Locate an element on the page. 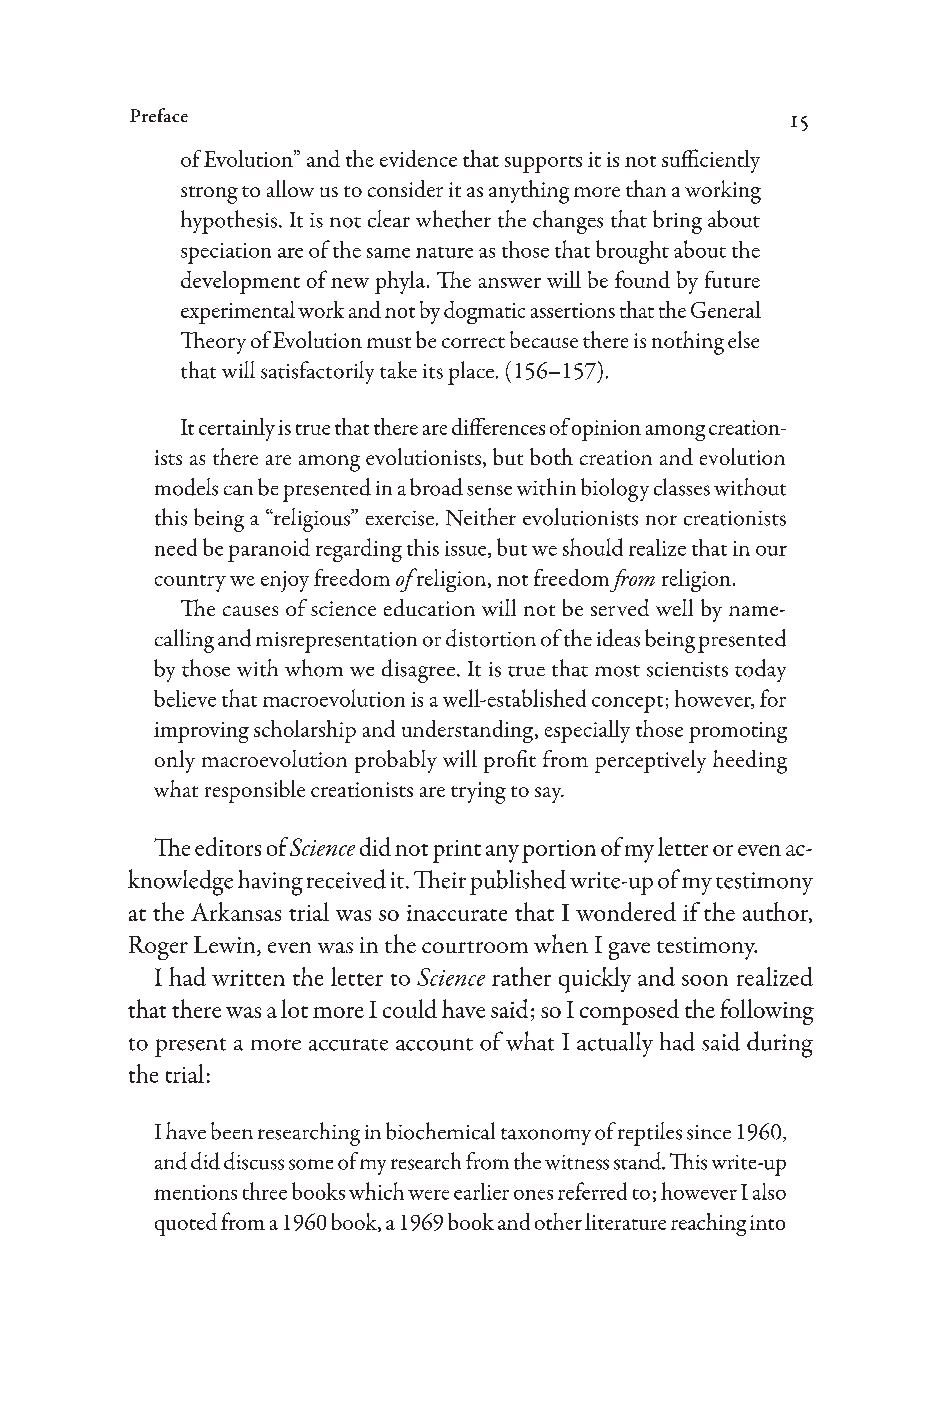 The image size is (949, 1423). print is located at coordinates (457, 851).
